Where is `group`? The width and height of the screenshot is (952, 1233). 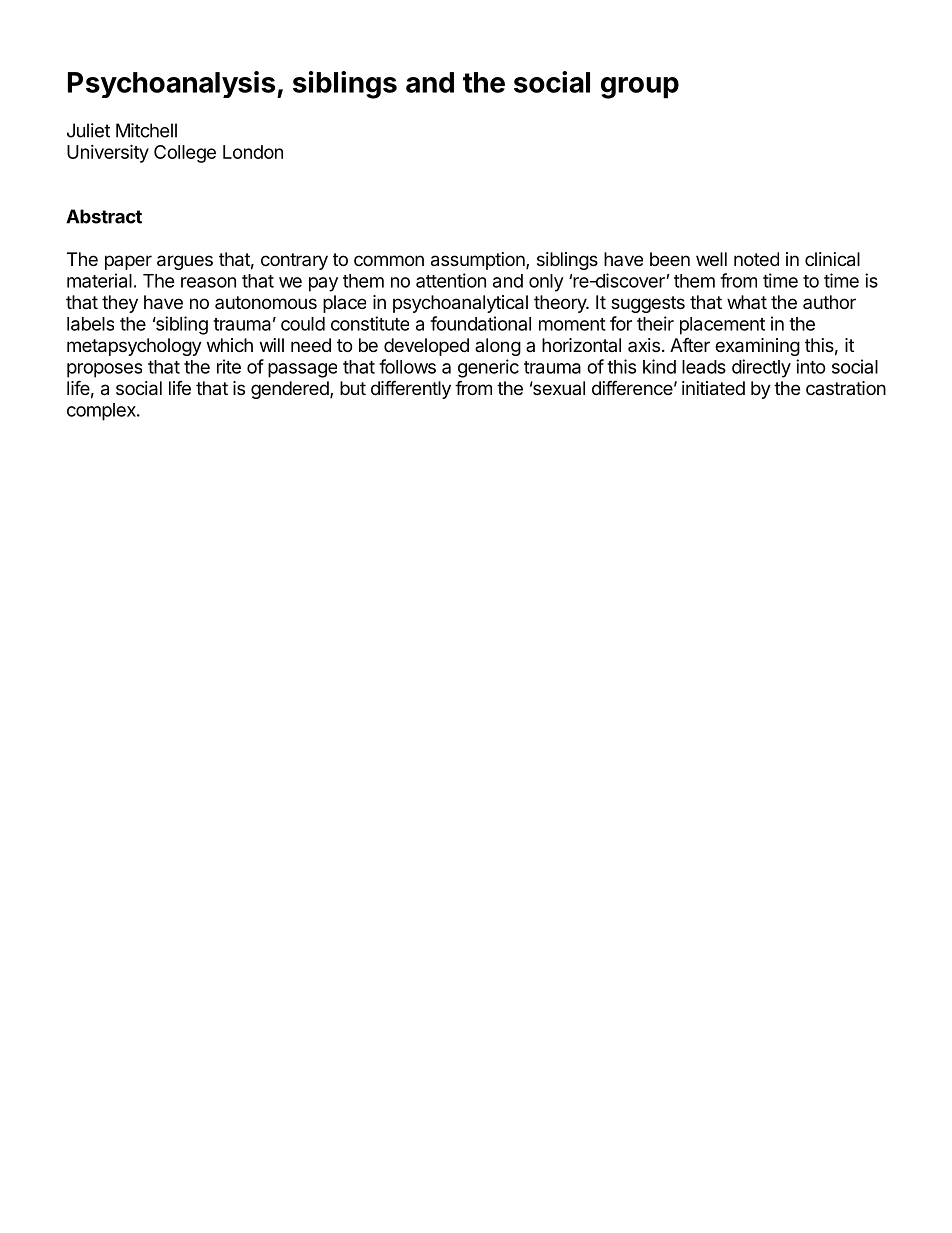
group is located at coordinates (640, 88).
